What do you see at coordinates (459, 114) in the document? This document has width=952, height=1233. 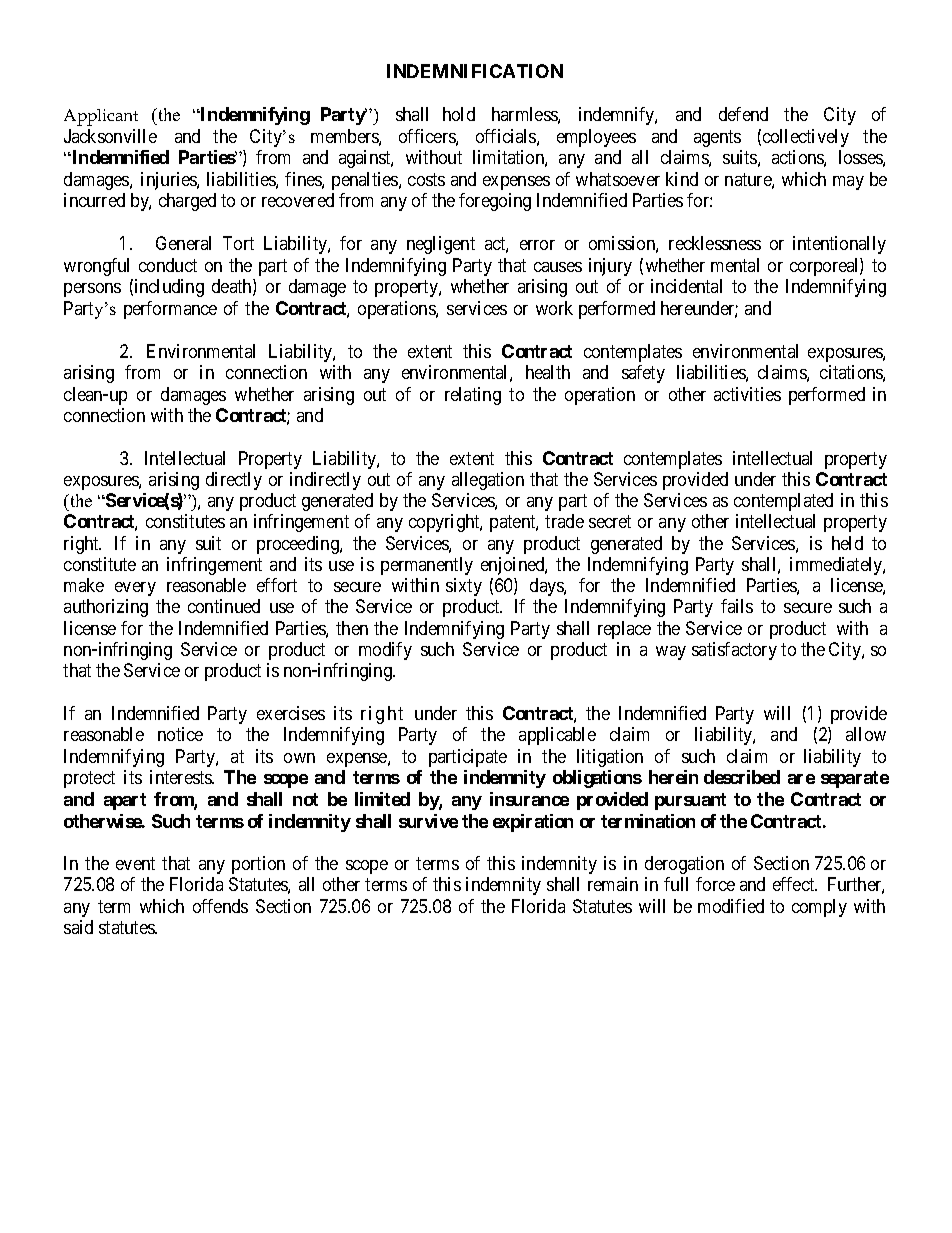 I see `hold` at bounding box center [459, 114].
